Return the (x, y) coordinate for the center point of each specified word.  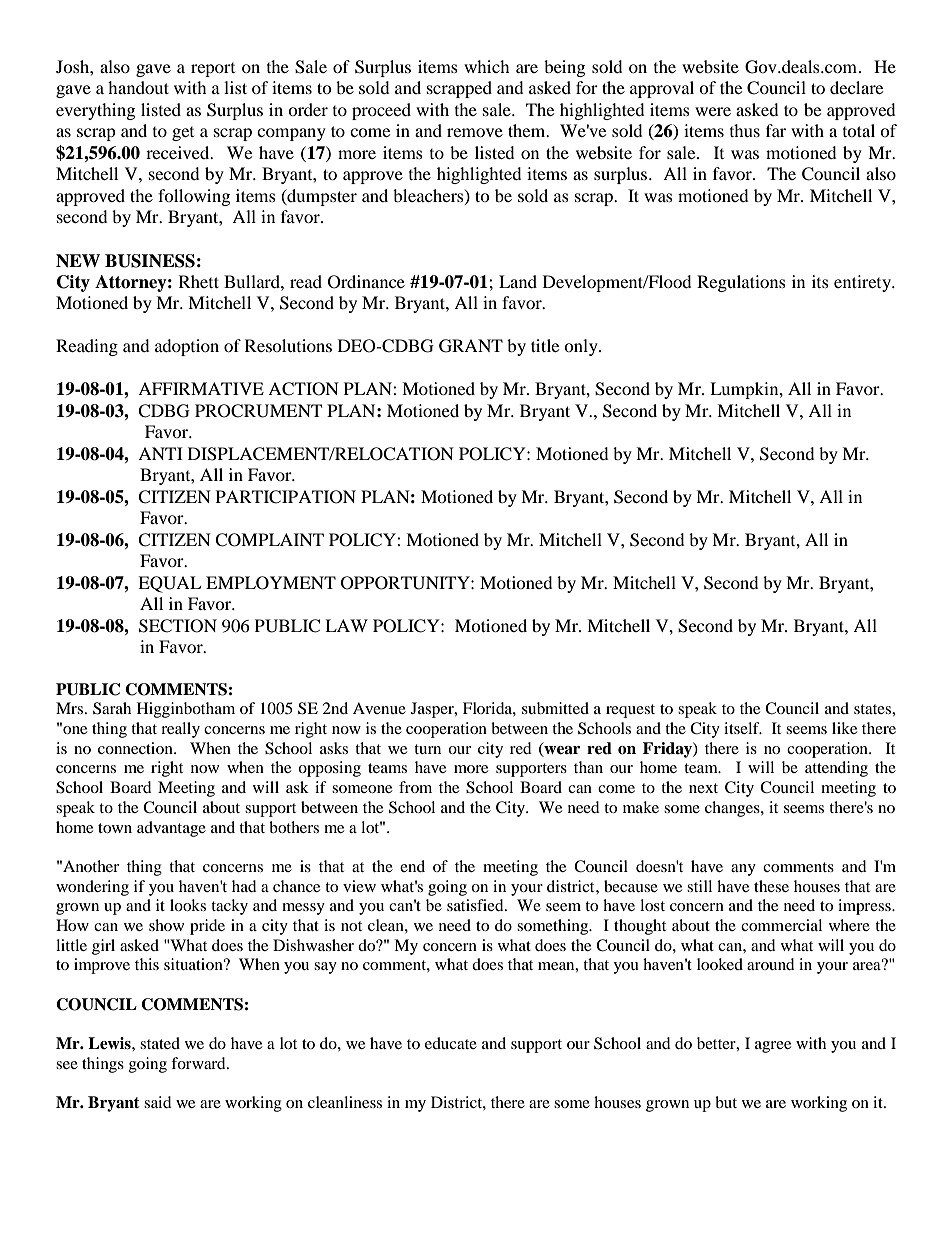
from (415, 787)
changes (733, 809)
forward (199, 1063)
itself (743, 728)
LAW (346, 625)
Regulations (741, 283)
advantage (171, 829)
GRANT (471, 346)
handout (138, 87)
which (487, 66)
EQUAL (169, 584)
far (776, 130)
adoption (187, 347)
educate (451, 1043)
